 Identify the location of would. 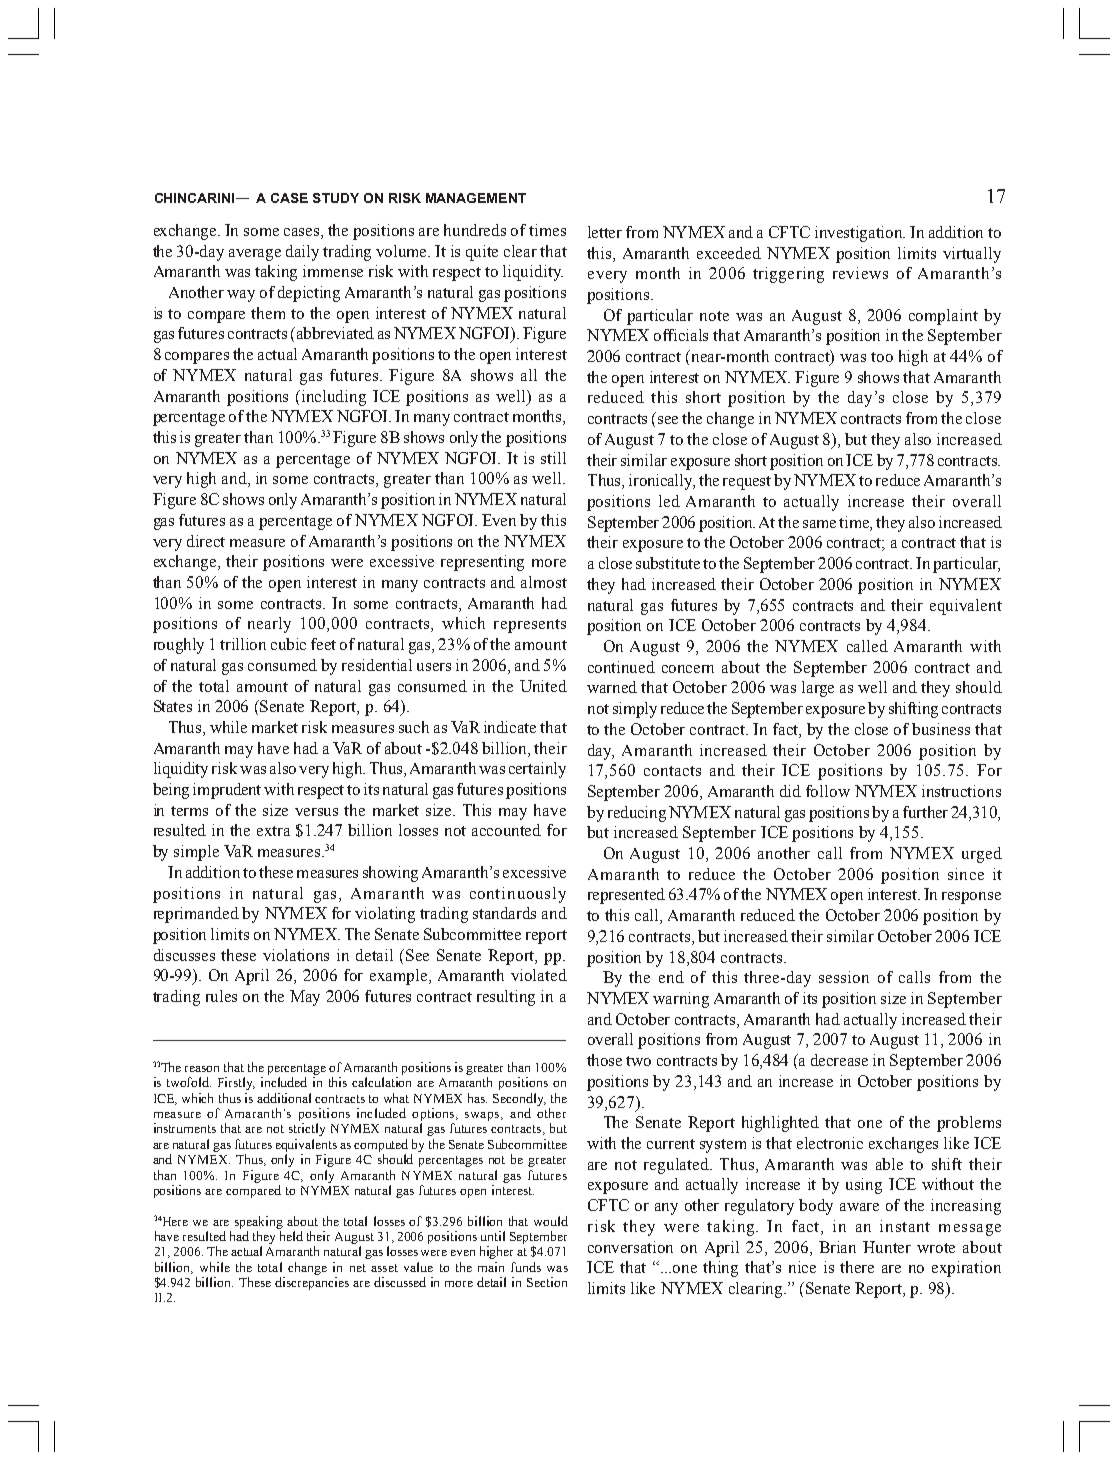
(551, 1221).
